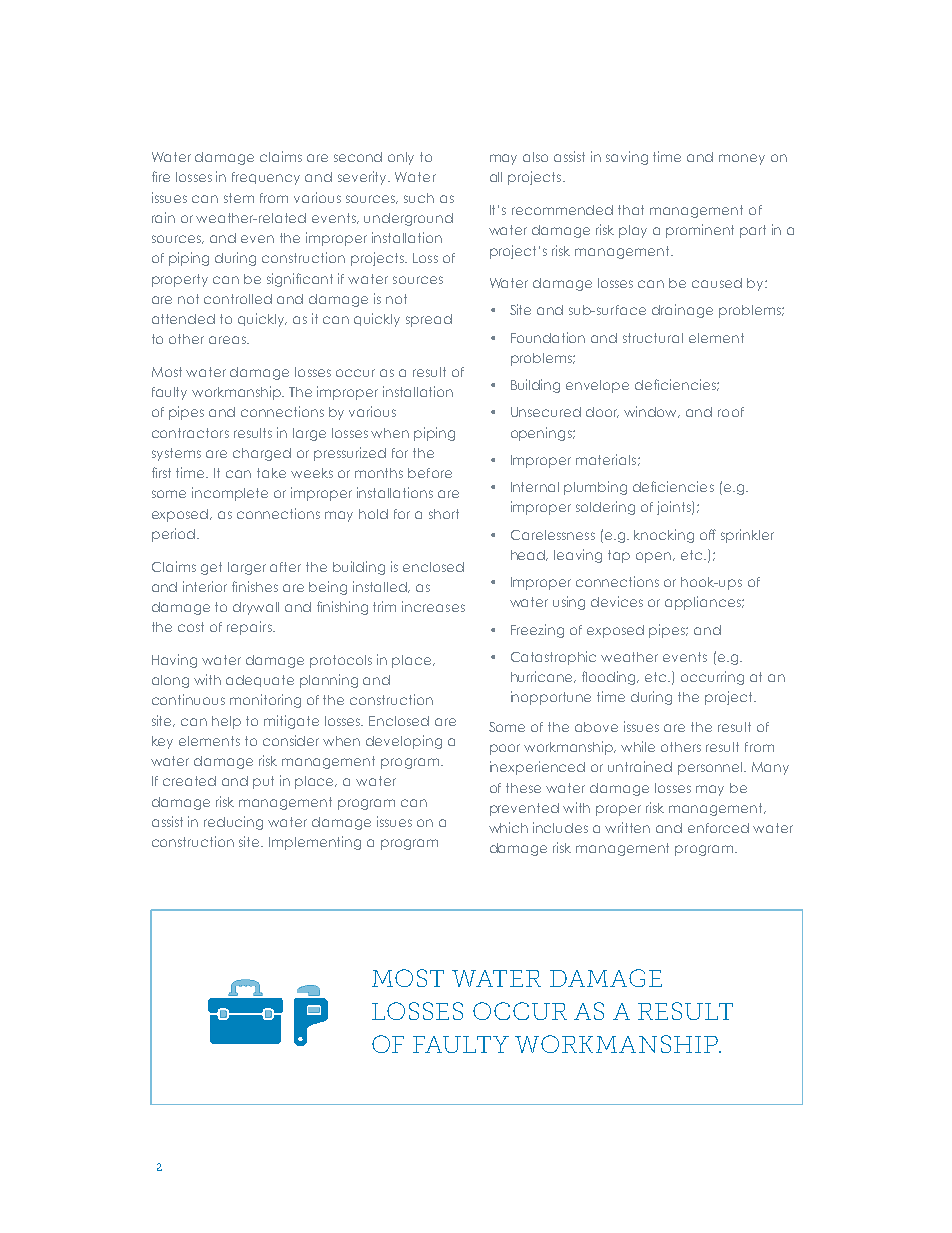  What do you see at coordinates (230, 494) in the screenshot?
I see `incomplete` at bounding box center [230, 494].
